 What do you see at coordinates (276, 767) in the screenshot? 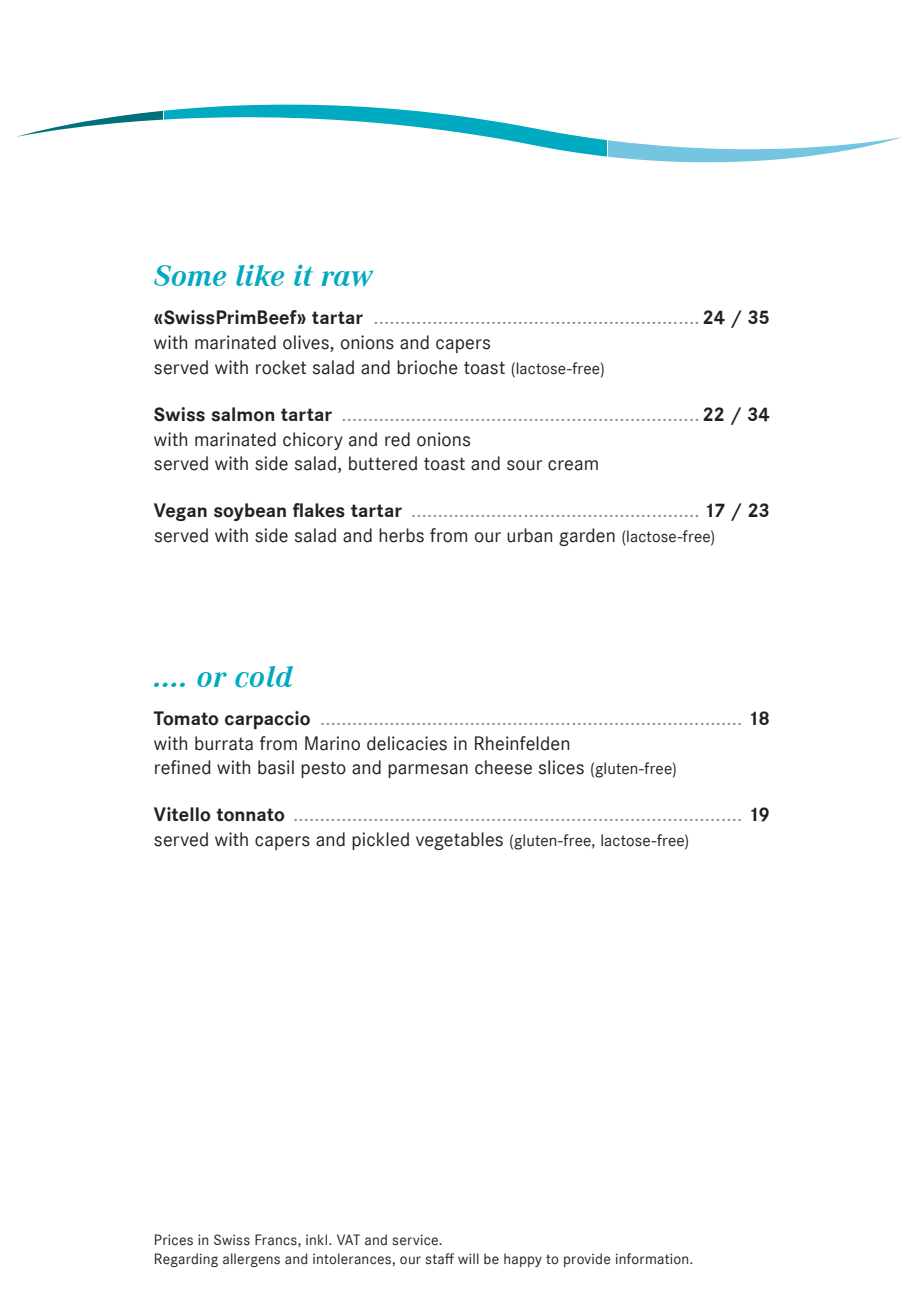
I see `basil` at bounding box center [276, 767].
